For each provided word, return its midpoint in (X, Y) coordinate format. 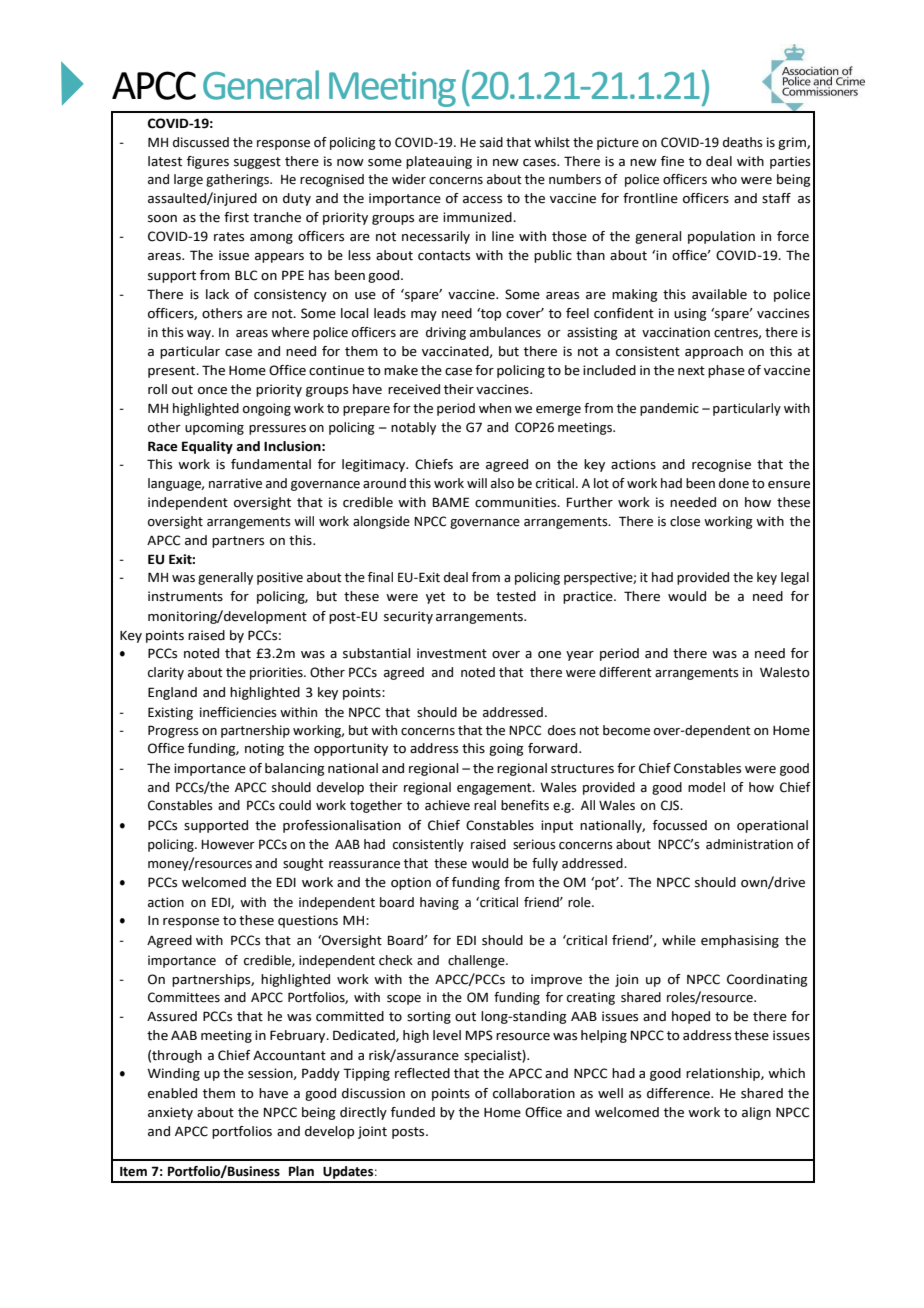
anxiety (170, 1113)
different (625, 672)
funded (413, 1112)
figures (208, 162)
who (724, 179)
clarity (166, 673)
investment (452, 653)
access (482, 200)
